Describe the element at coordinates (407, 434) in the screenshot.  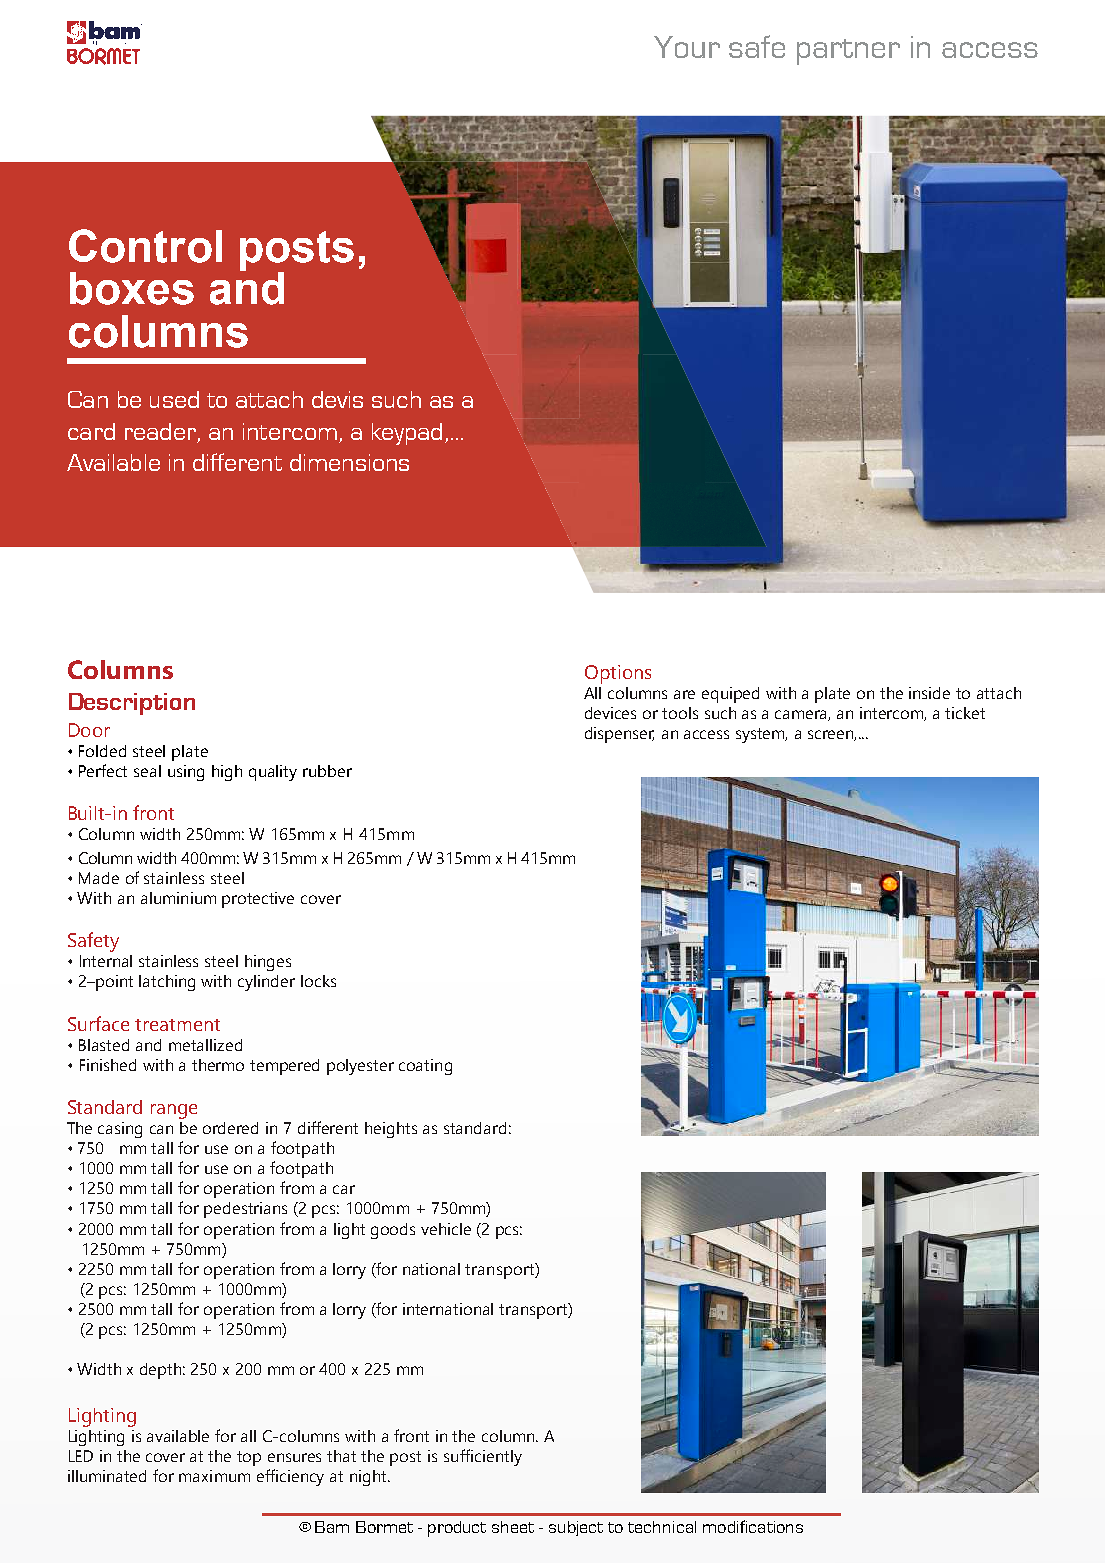
I see `keypad` at that location.
